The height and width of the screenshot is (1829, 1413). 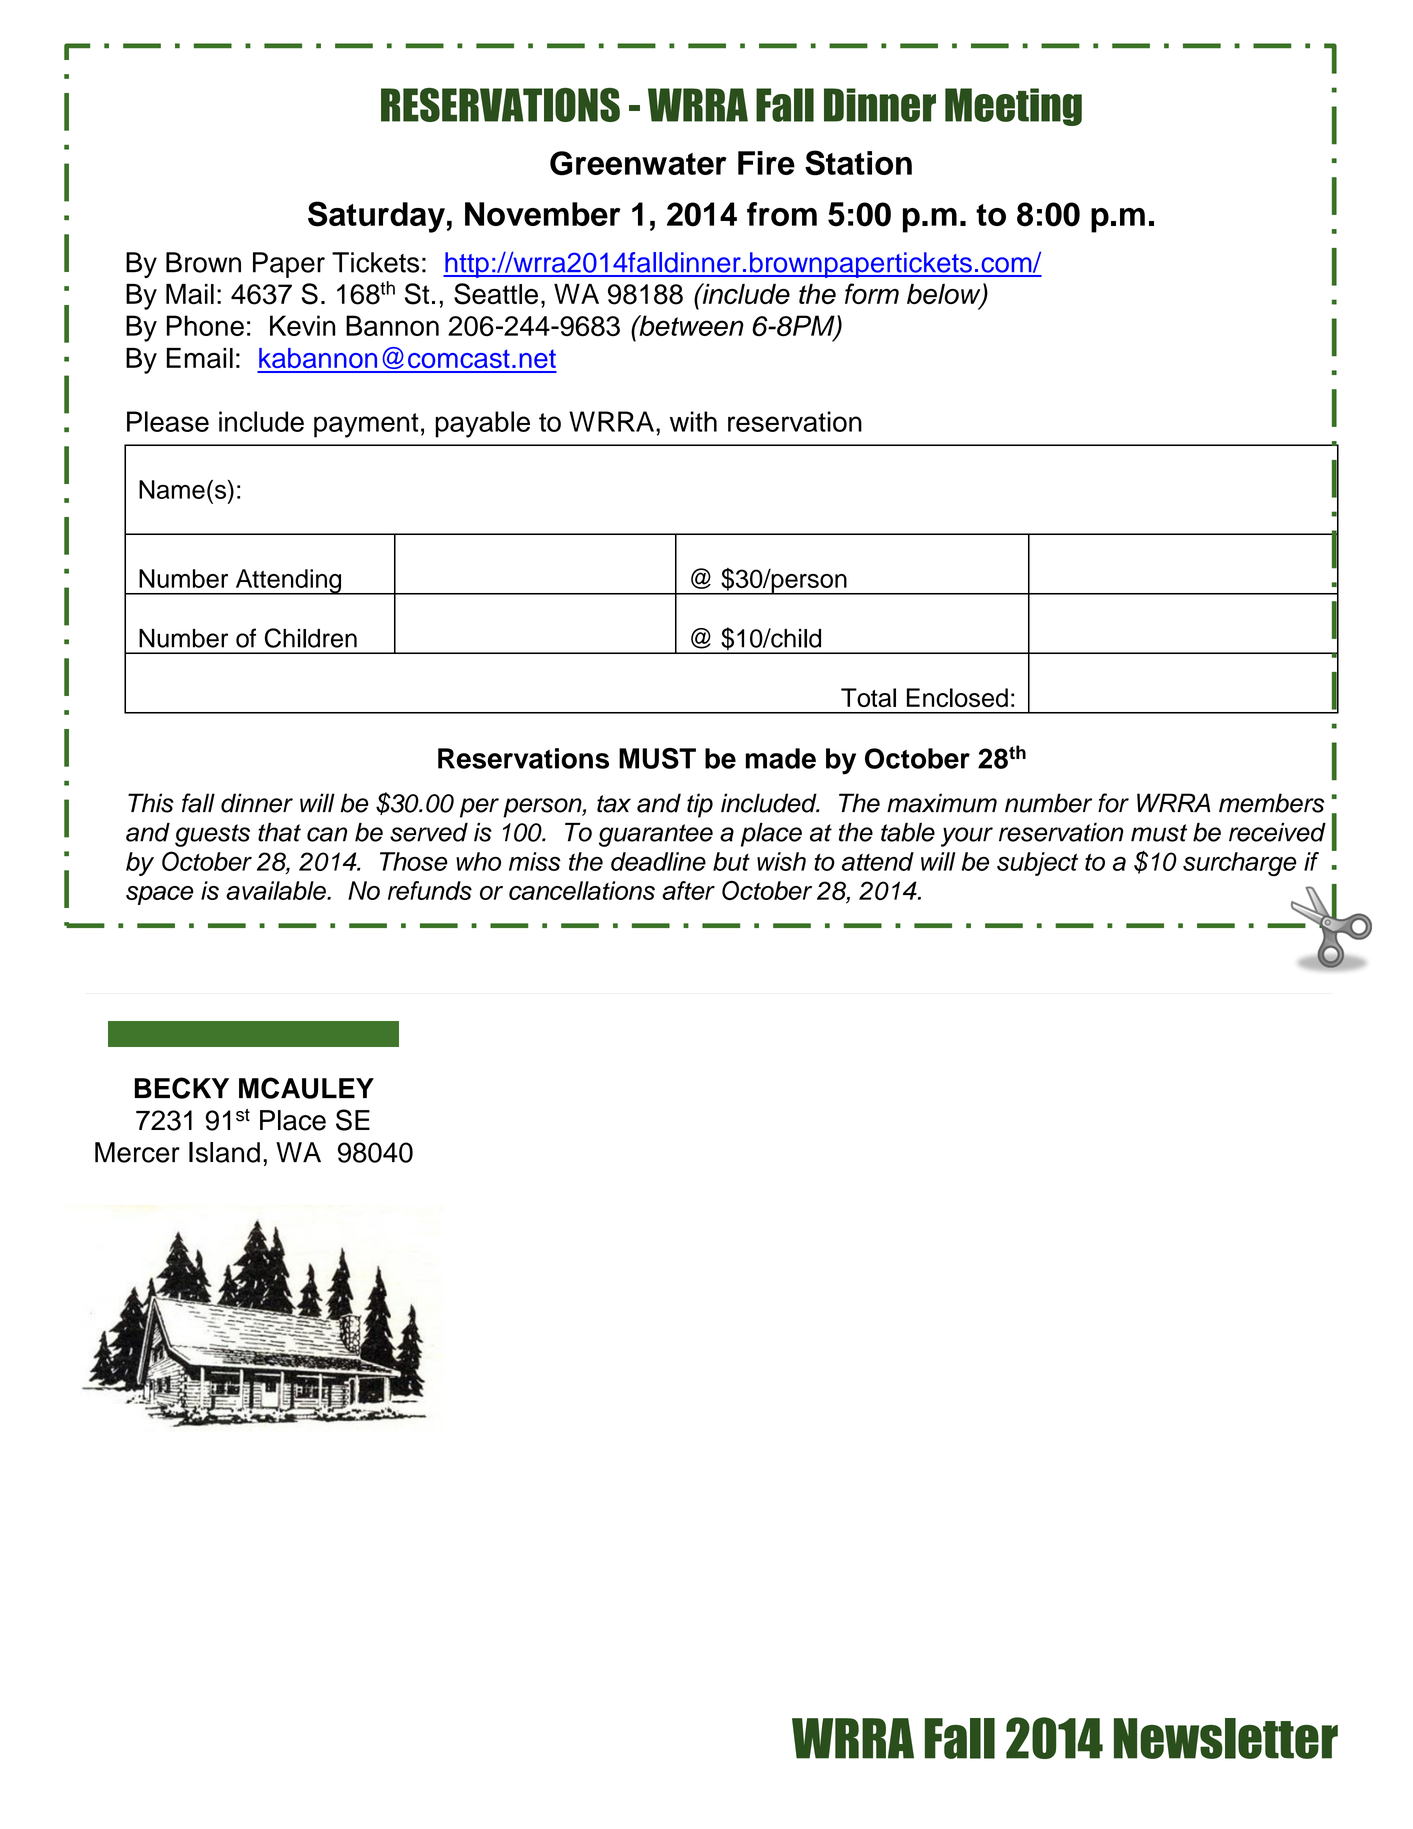 What do you see at coordinates (1240, 864) in the screenshot?
I see `surcharge` at bounding box center [1240, 864].
